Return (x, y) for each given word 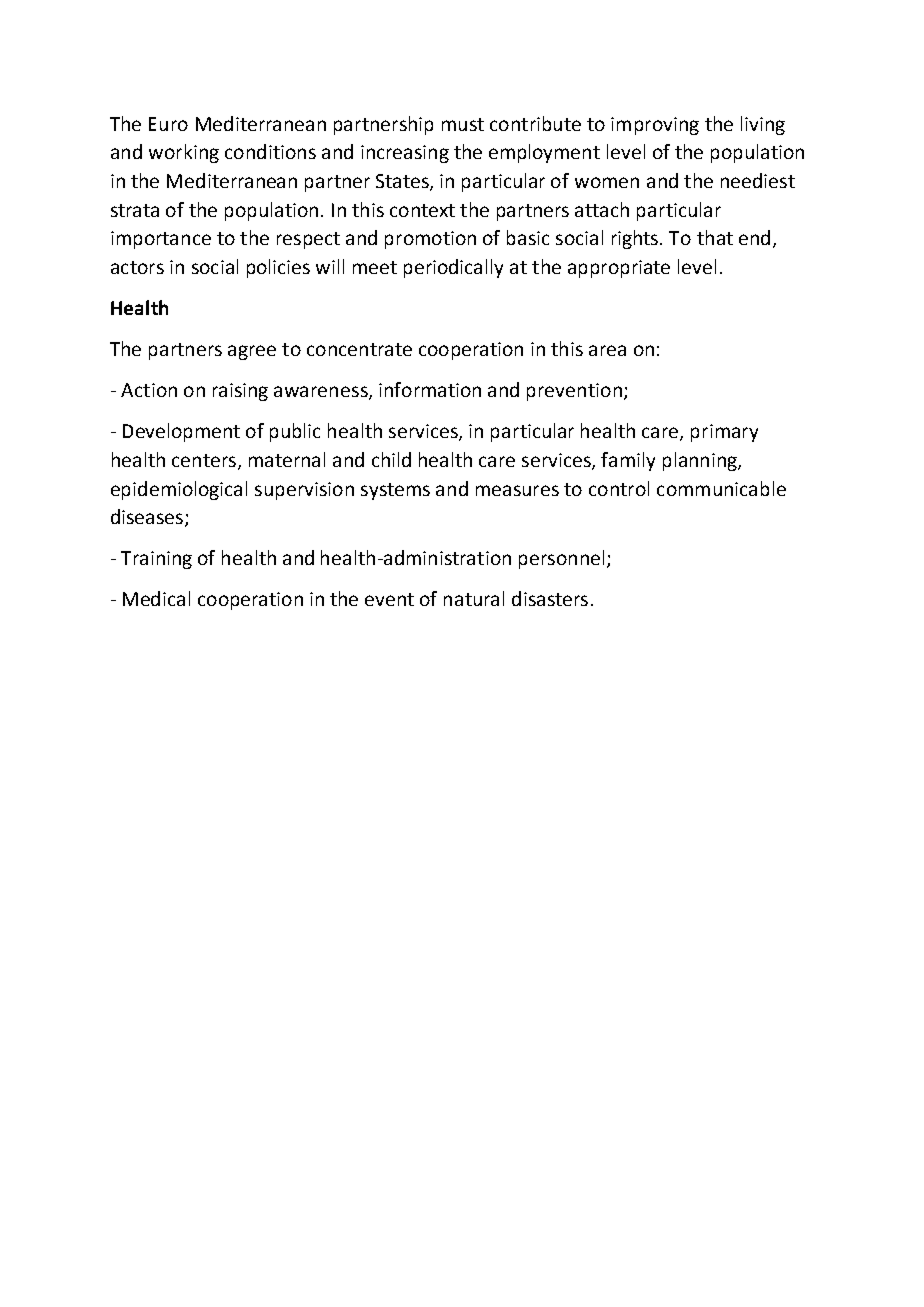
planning (701, 461)
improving (655, 126)
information (430, 389)
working (184, 153)
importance (161, 240)
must (463, 124)
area (607, 350)
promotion (430, 240)
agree (252, 352)
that (715, 237)
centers (204, 460)
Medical (156, 598)
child (391, 459)
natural (474, 598)
